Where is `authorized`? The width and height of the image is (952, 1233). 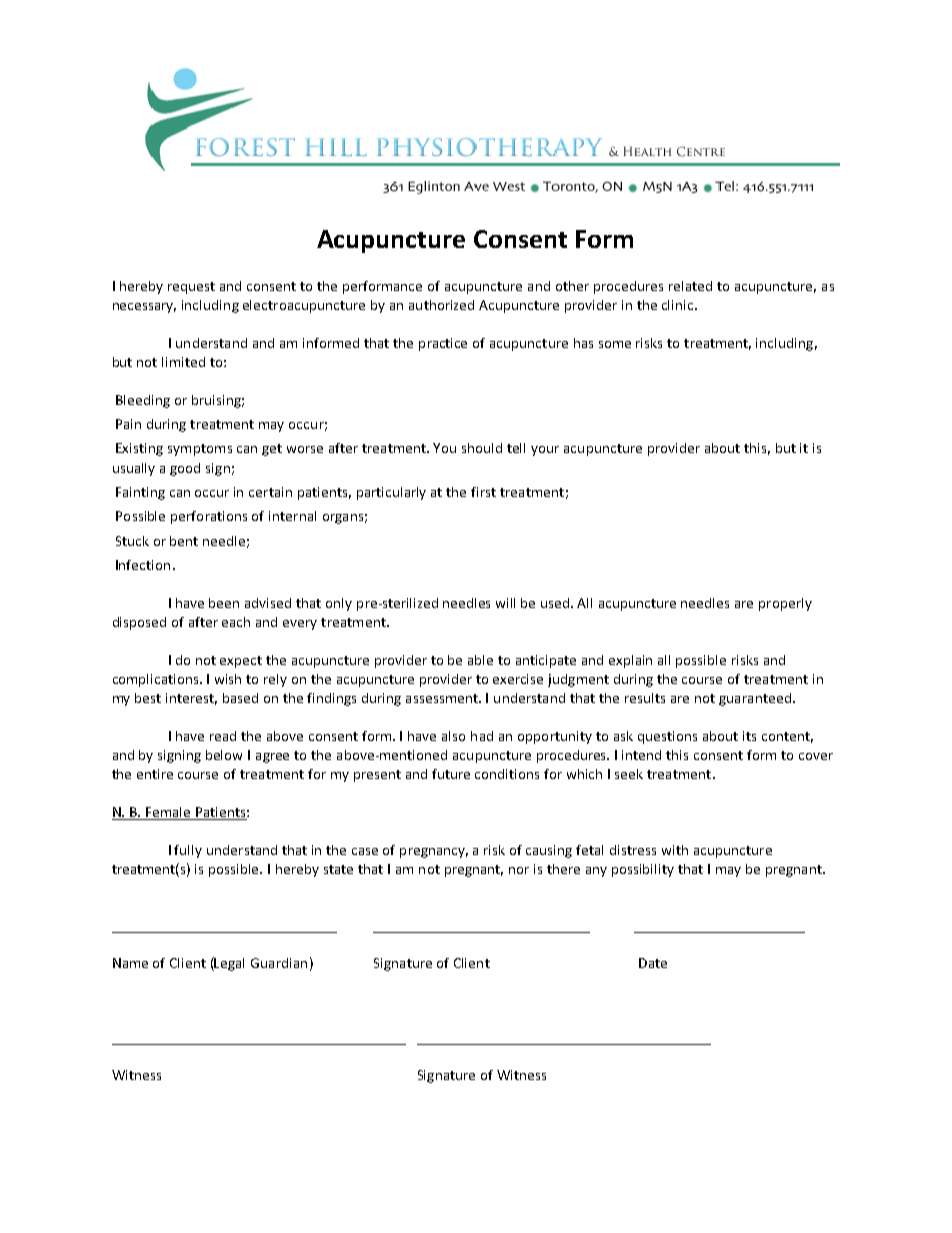 authorized is located at coordinates (441, 305).
